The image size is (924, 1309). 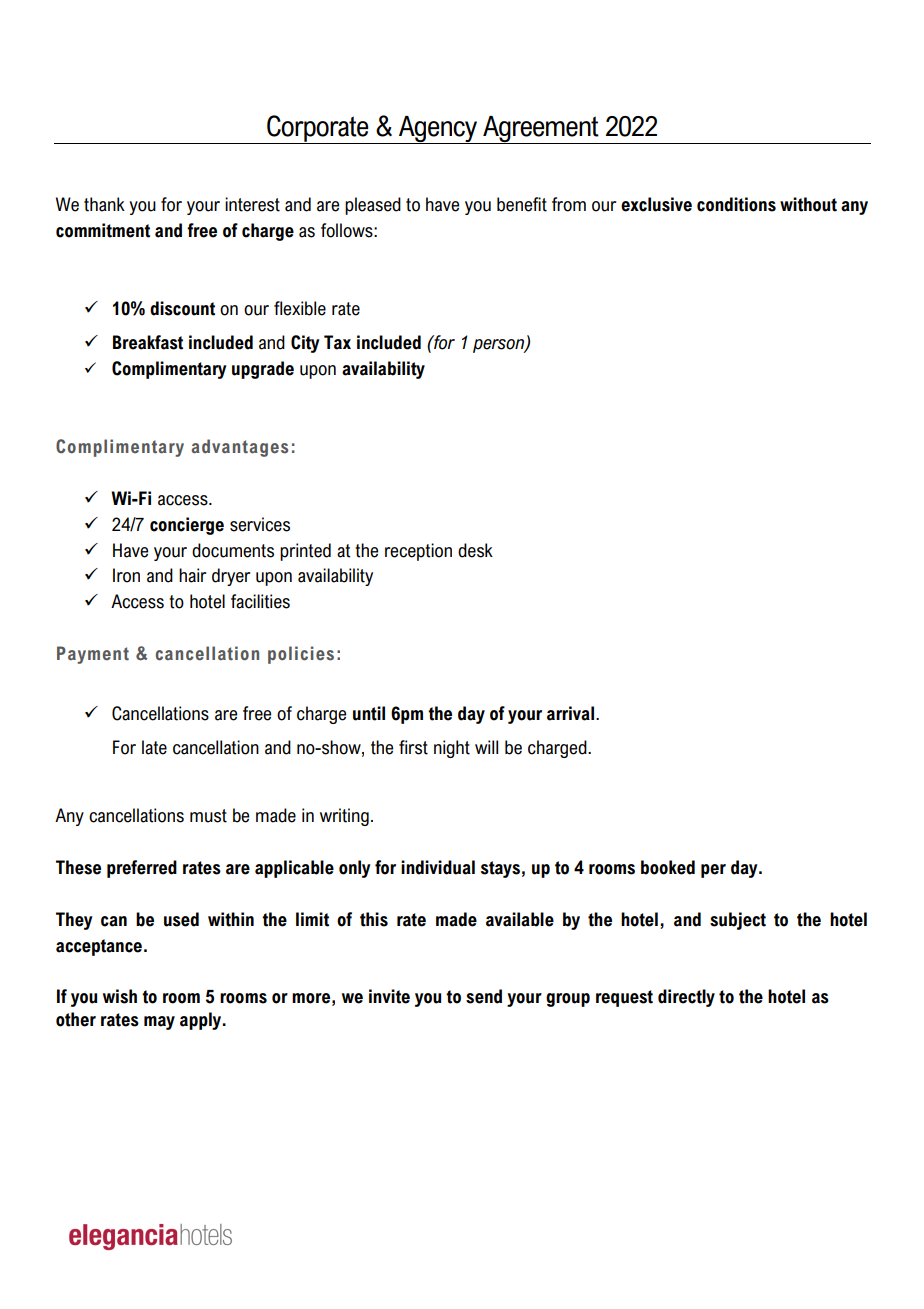 What do you see at coordinates (120, 996) in the image?
I see `wish` at bounding box center [120, 996].
